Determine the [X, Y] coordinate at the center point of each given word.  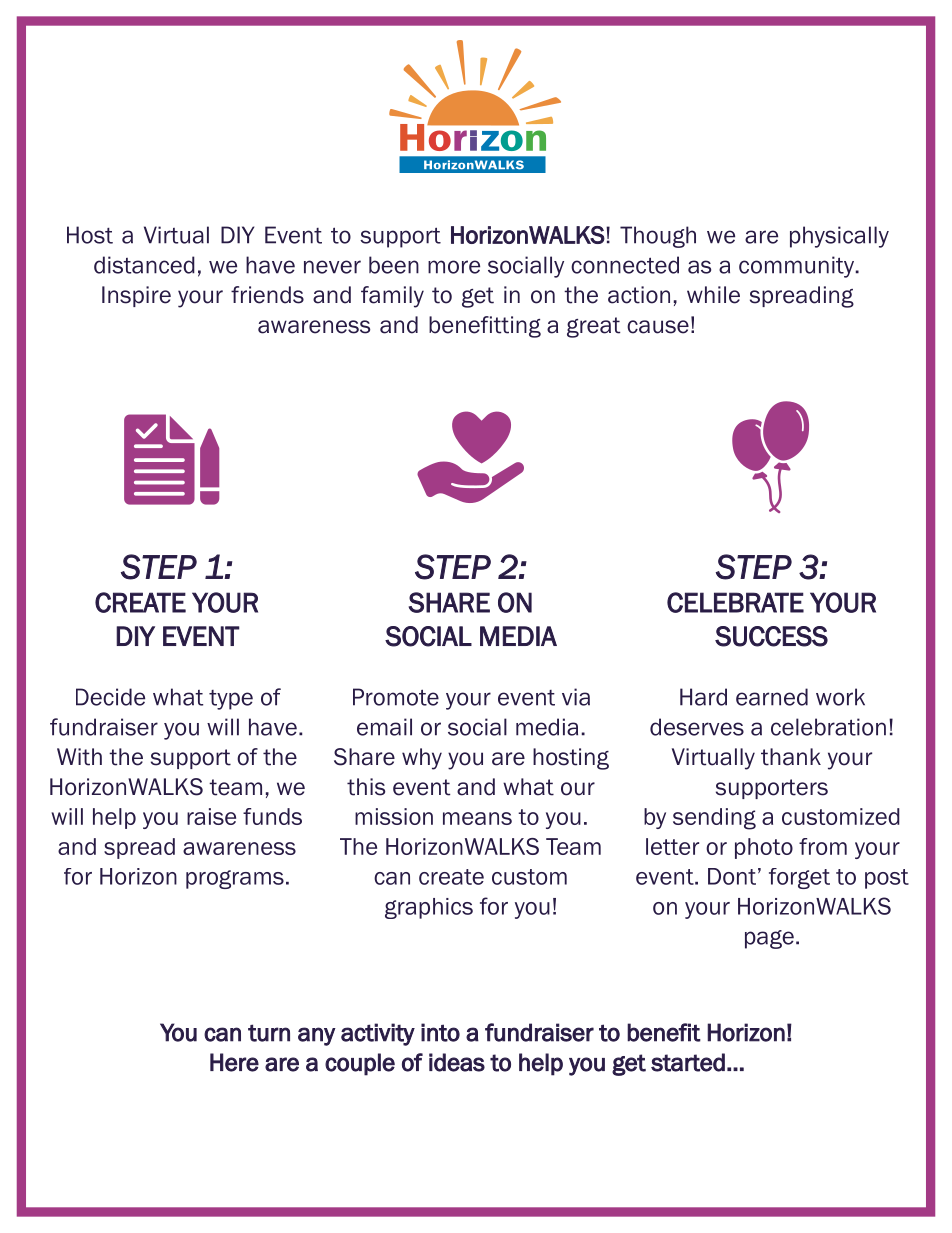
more [454, 267]
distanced [144, 265]
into [440, 1032]
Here [234, 1062]
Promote [396, 697]
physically [839, 237]
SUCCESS [771, 636]
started [688, 1062]
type [231, 700]
